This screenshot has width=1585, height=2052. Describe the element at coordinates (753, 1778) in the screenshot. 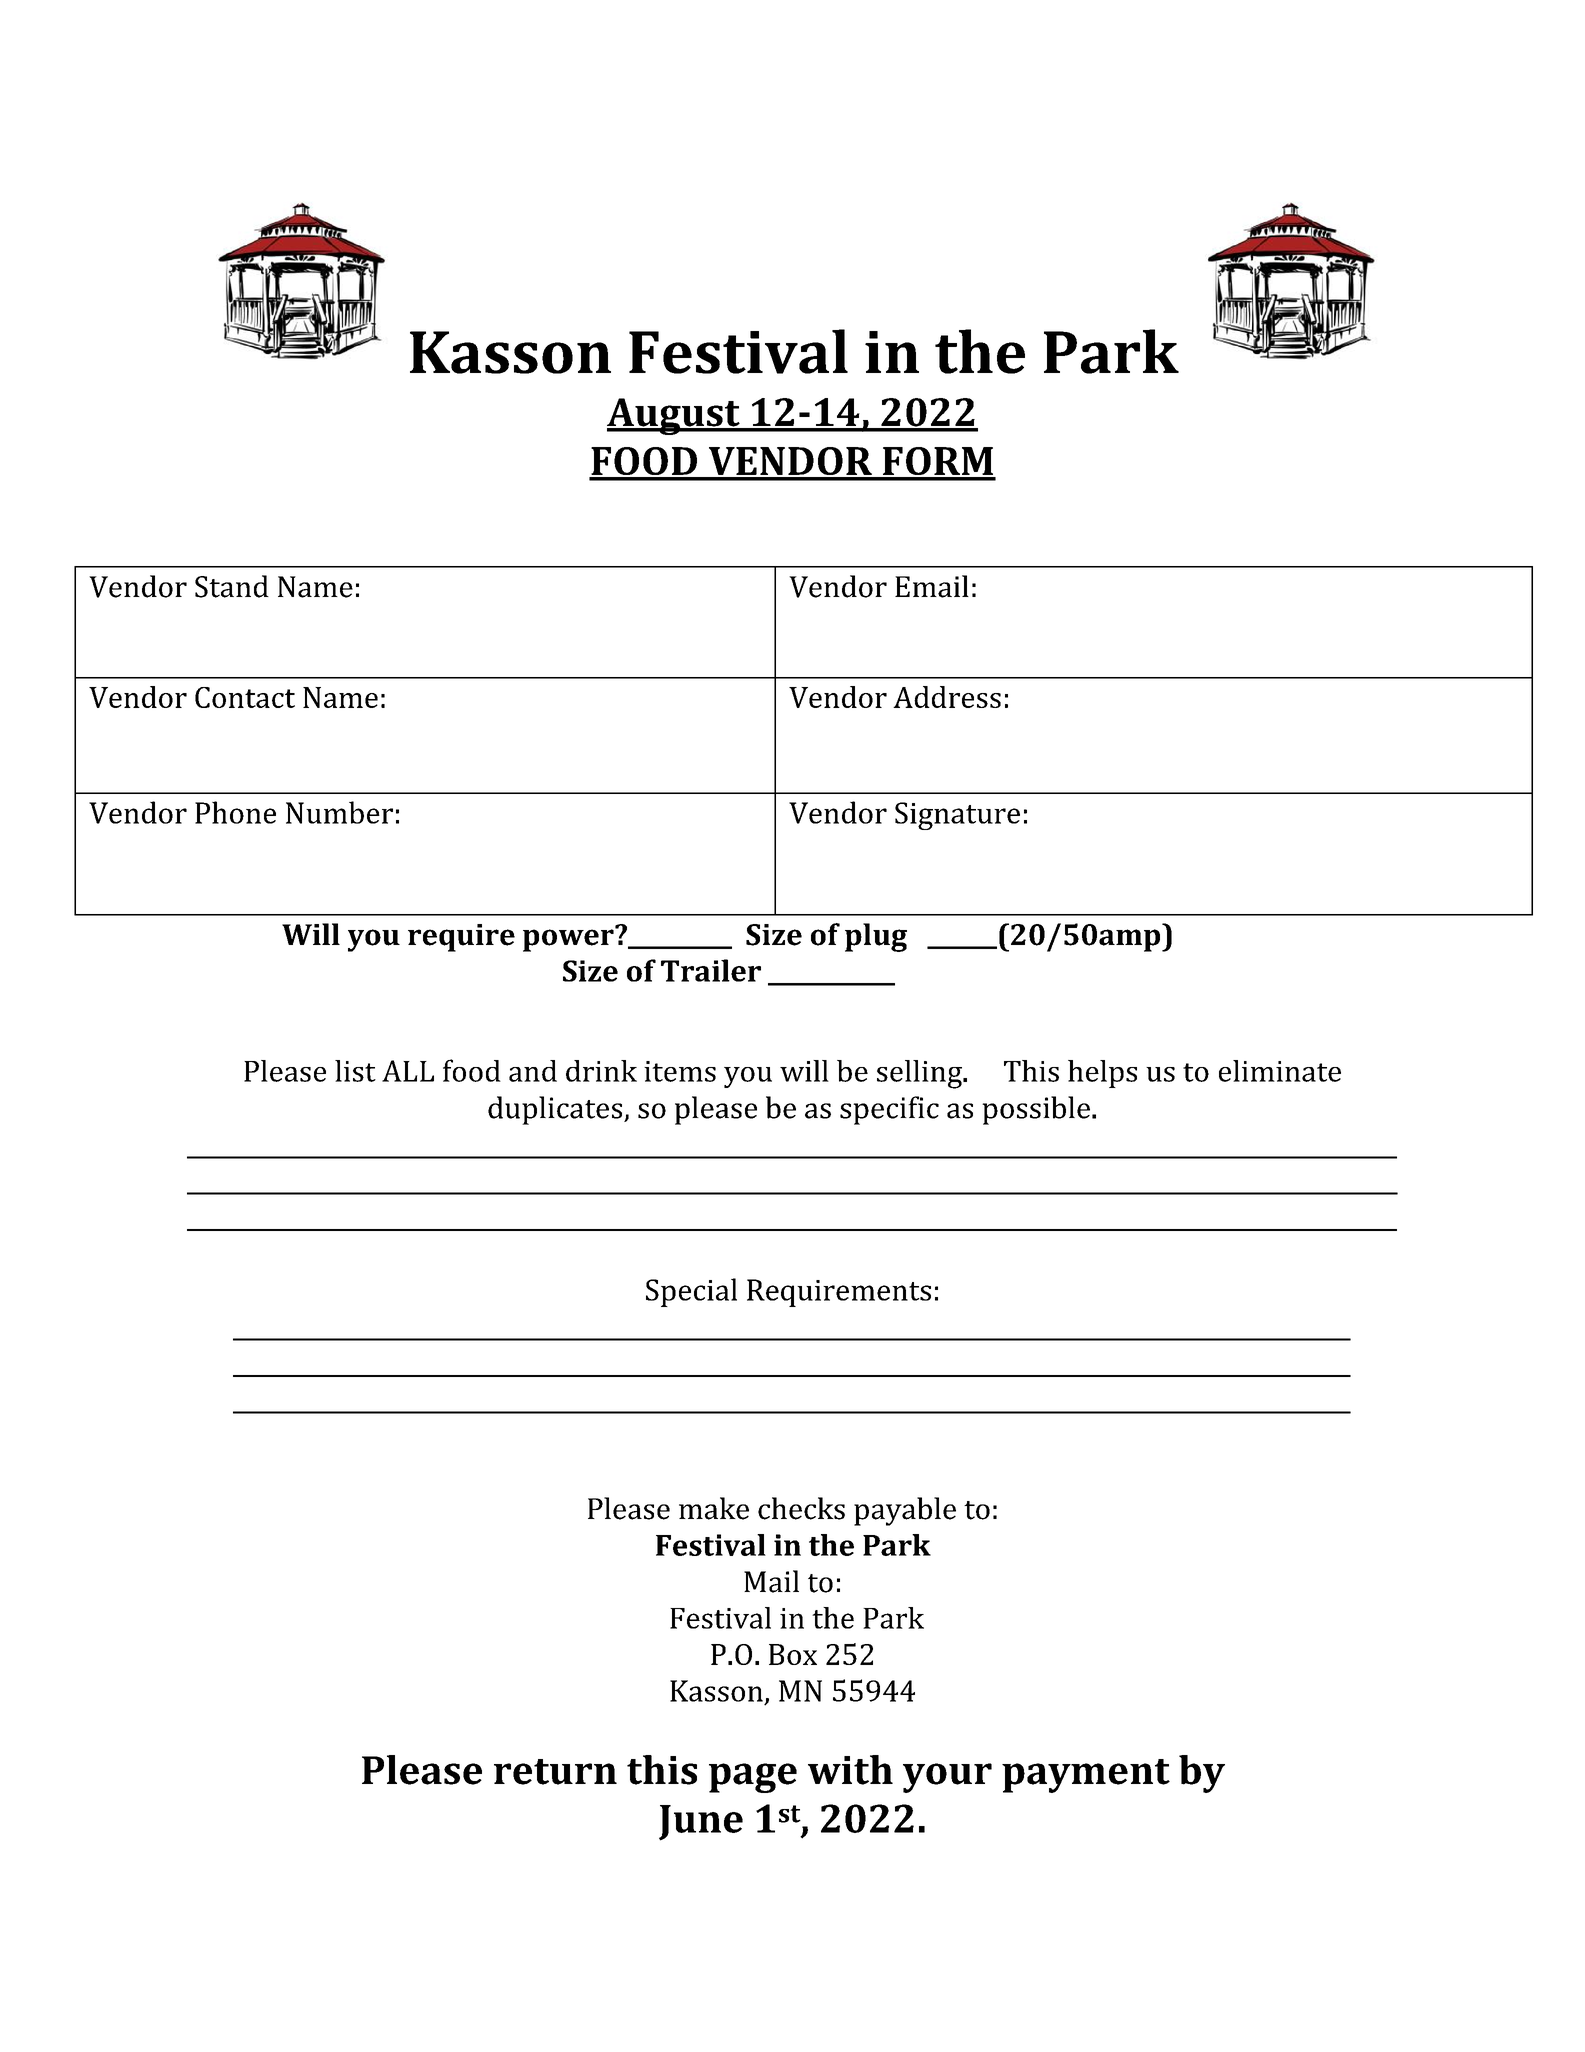

I see `page` at that location.
